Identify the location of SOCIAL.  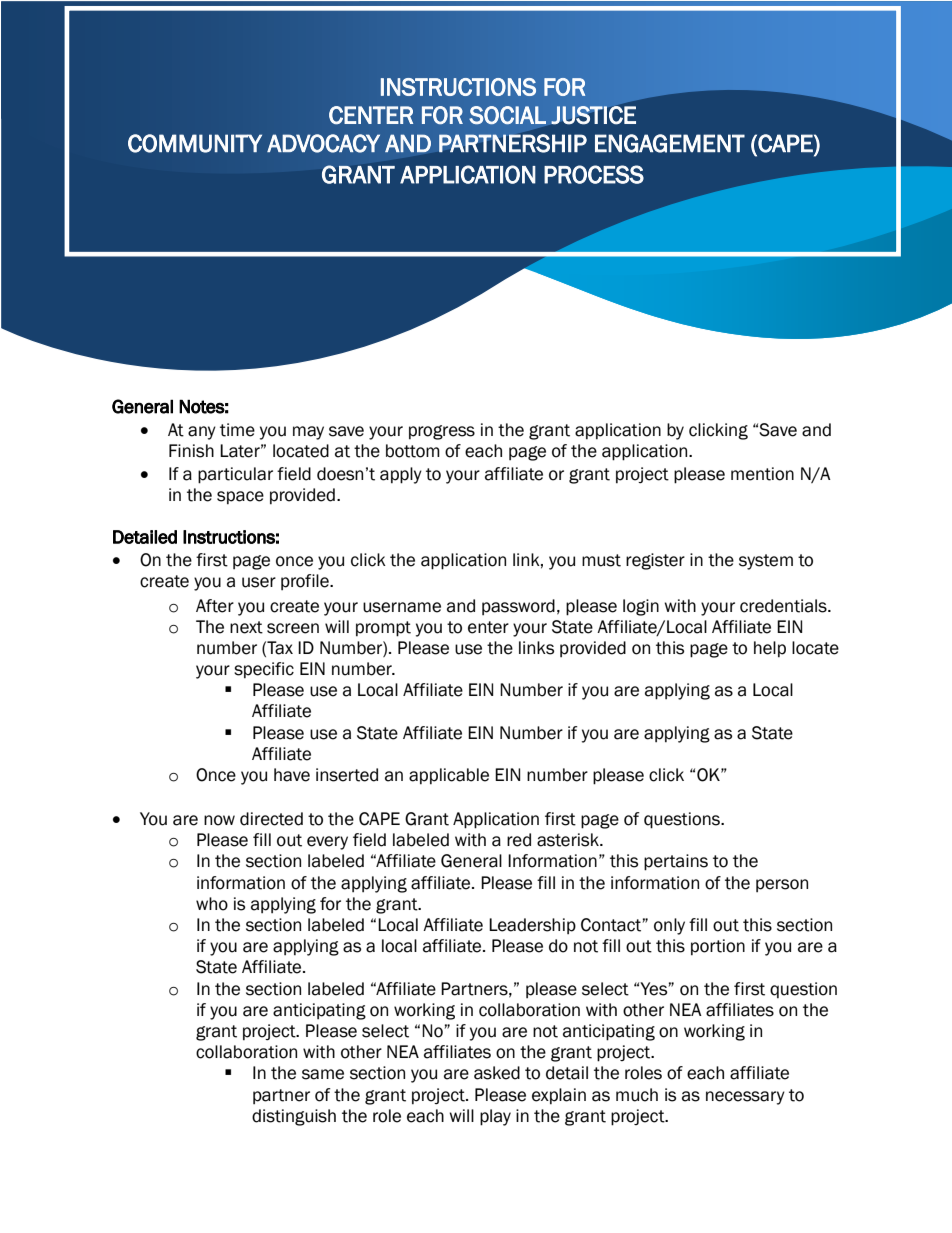
(507, 115).
